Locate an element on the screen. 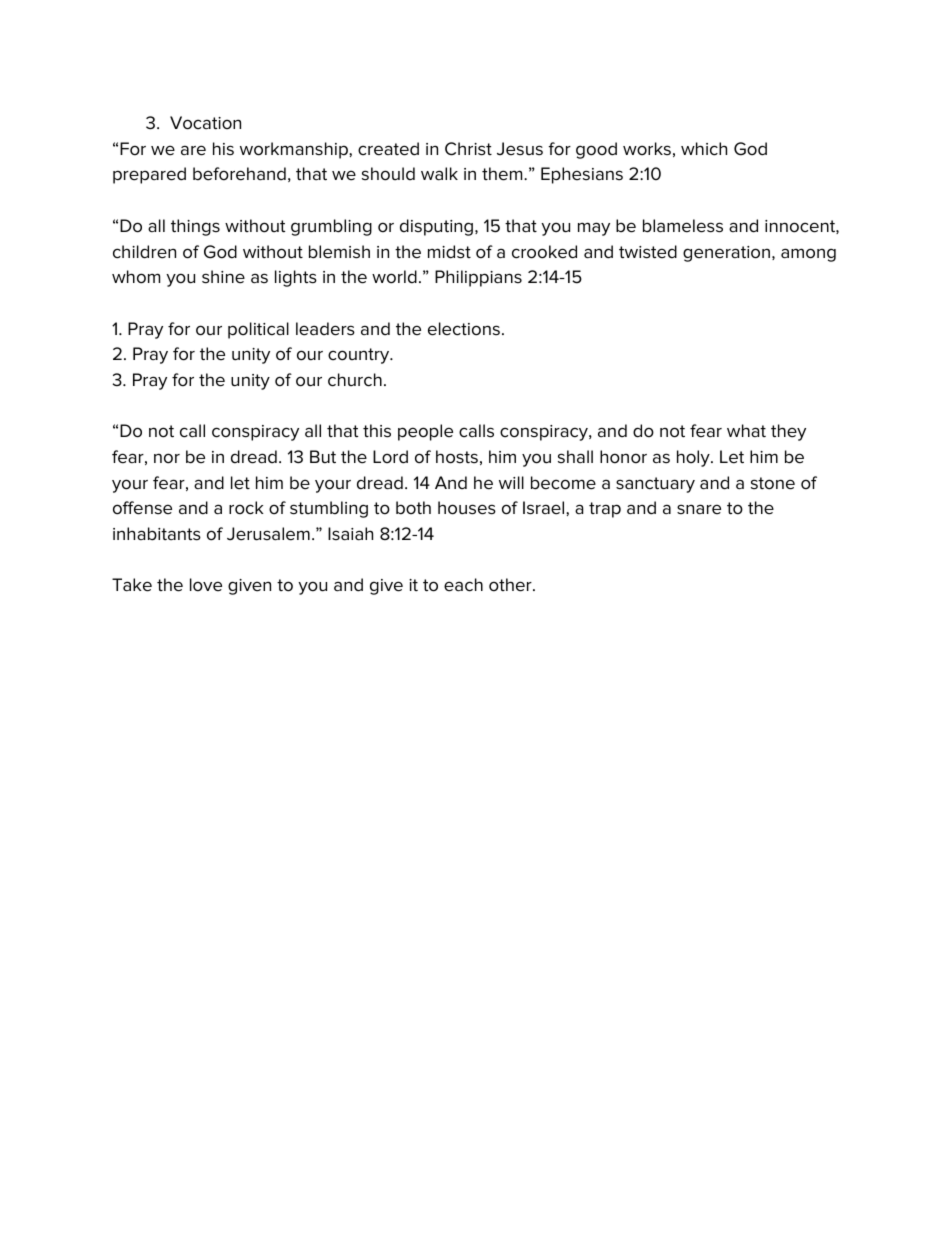  Vocation is located at coordinates (205, 123).
